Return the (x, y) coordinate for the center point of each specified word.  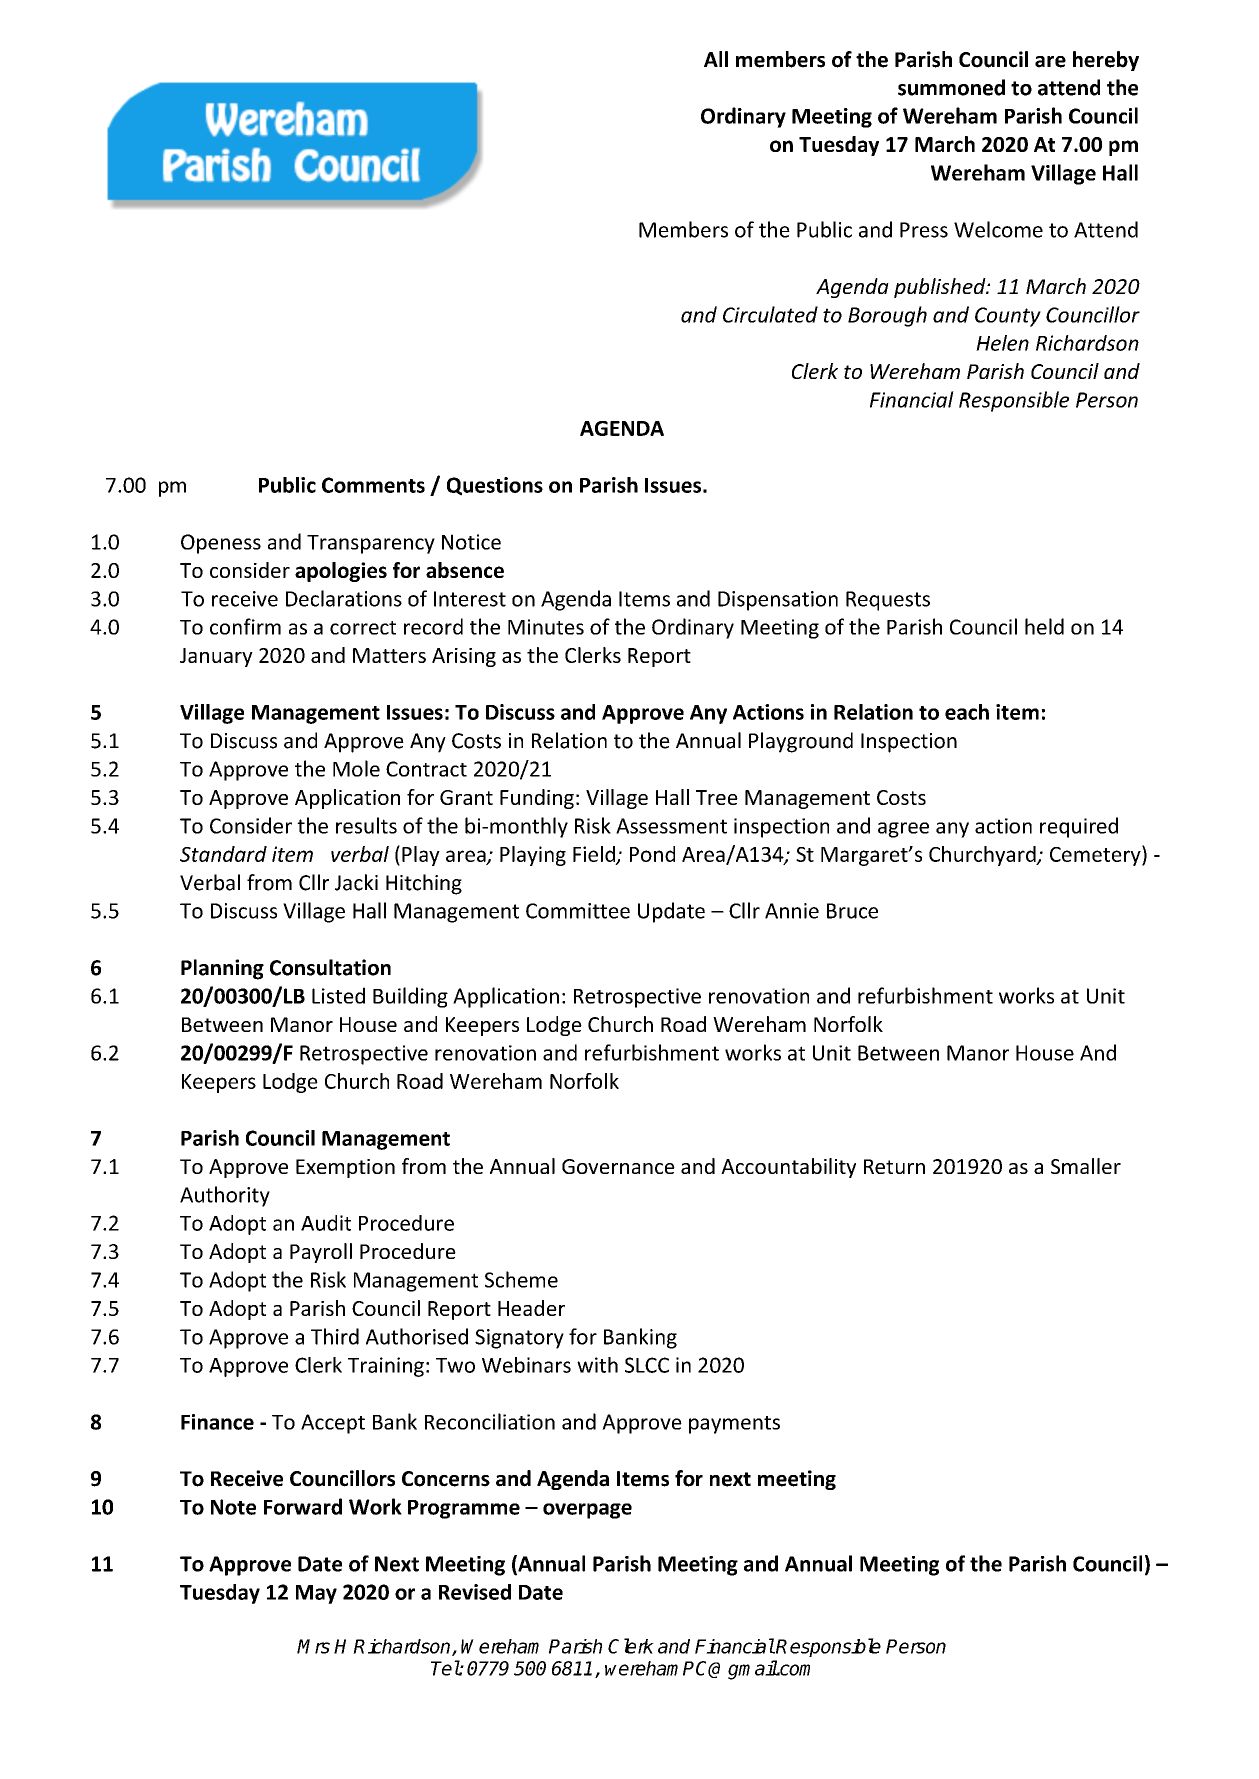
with (597, 1365)
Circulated (770, 314)
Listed (338, 995)
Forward (303, 1506)
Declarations (344, 598)
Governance (618, 1166)
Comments (373, 485)
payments (734, 1425)
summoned (951, 87)
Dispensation (778, 601)
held (1044, 626)
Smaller (1086, 1166)
